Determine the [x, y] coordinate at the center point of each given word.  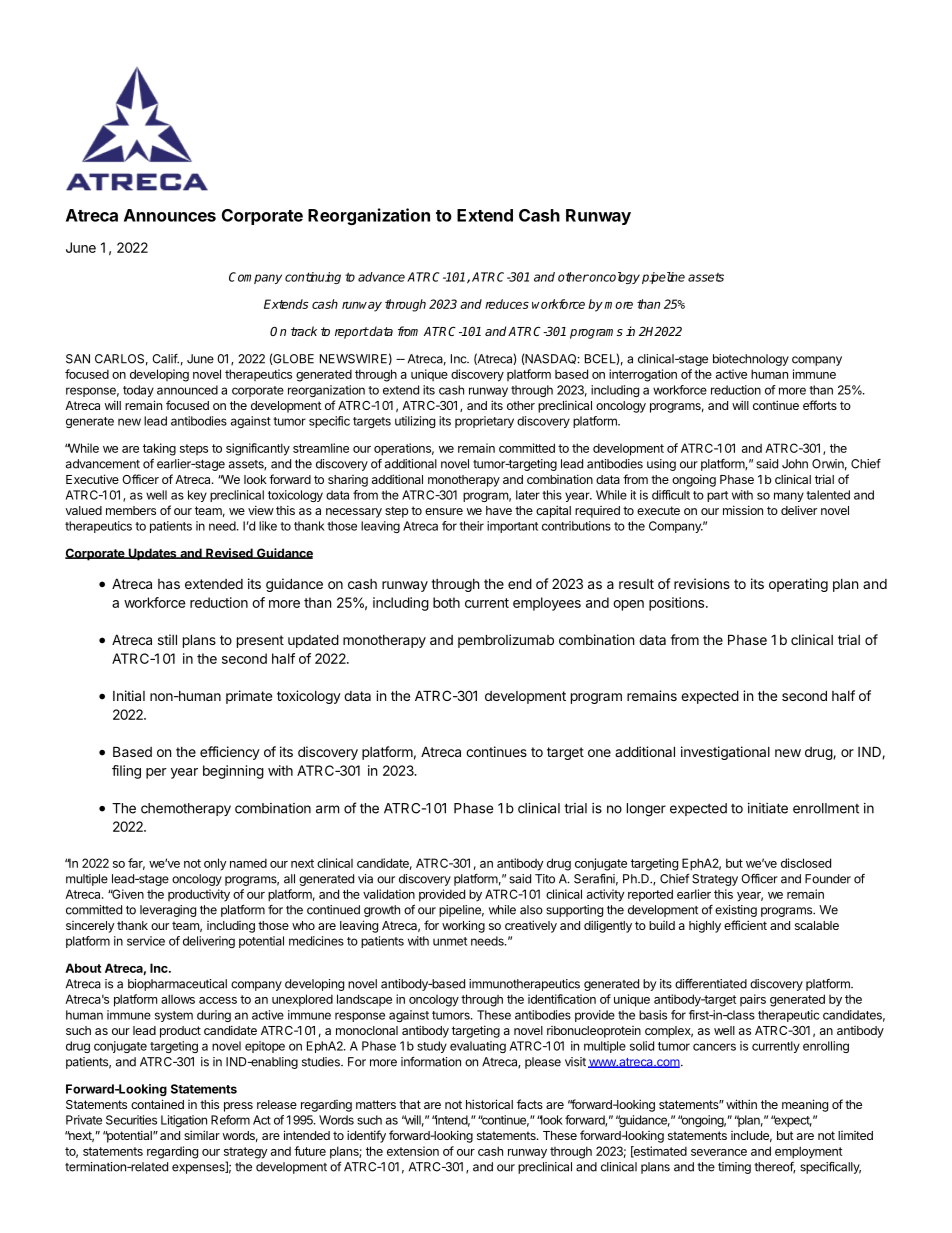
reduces [507, 304]
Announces [170, 215]
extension [413, 1151]
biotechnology [751, 360]
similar [202, 1135]
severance [719, 1152]
